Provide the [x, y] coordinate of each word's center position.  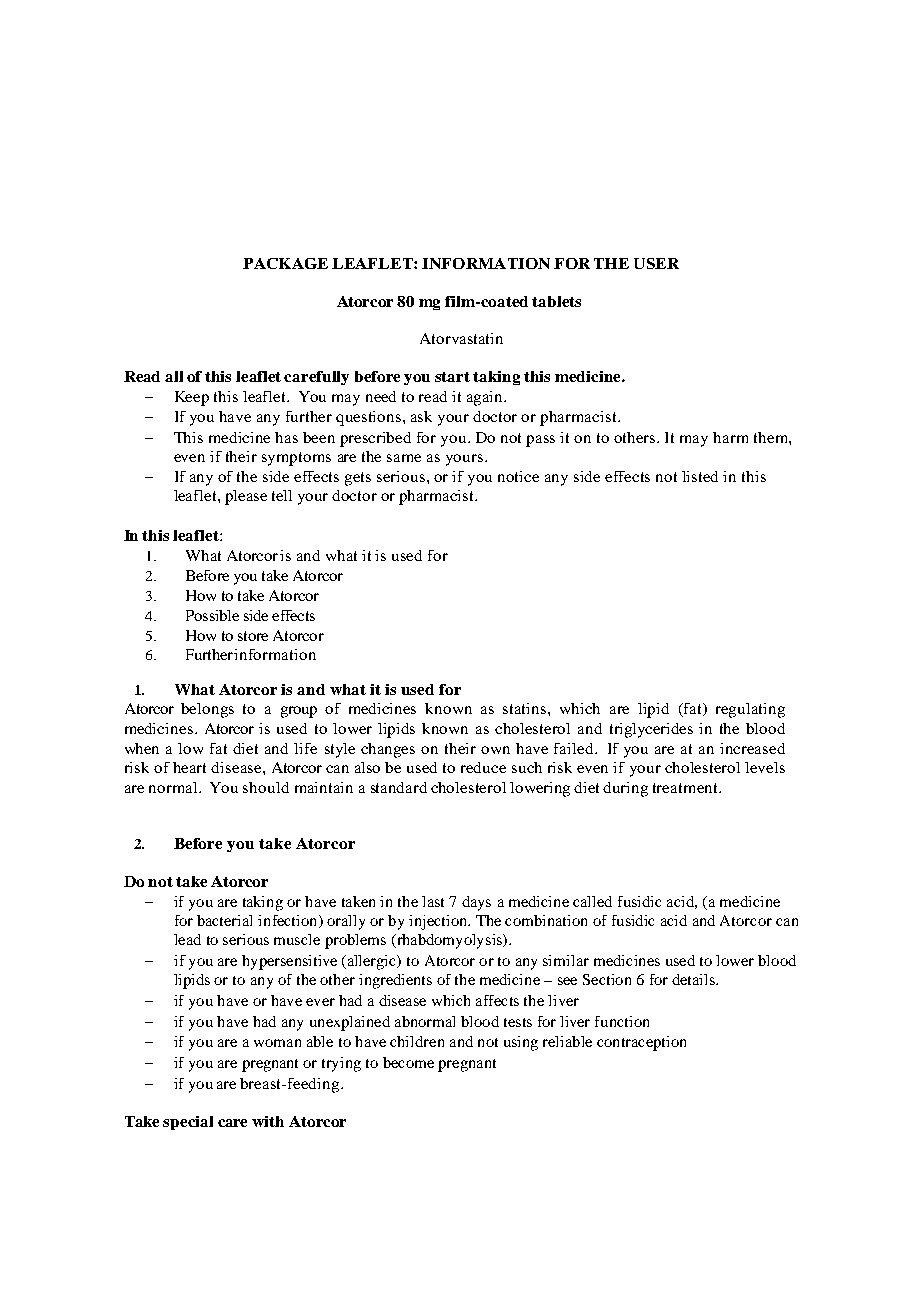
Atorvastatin [461, 338]
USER [656, 263]
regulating [750, 710]
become [408, 1062]
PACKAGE [285, 263]
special [188, 1123]
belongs [207, 710]
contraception [641, 1043]
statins [526, 708]
